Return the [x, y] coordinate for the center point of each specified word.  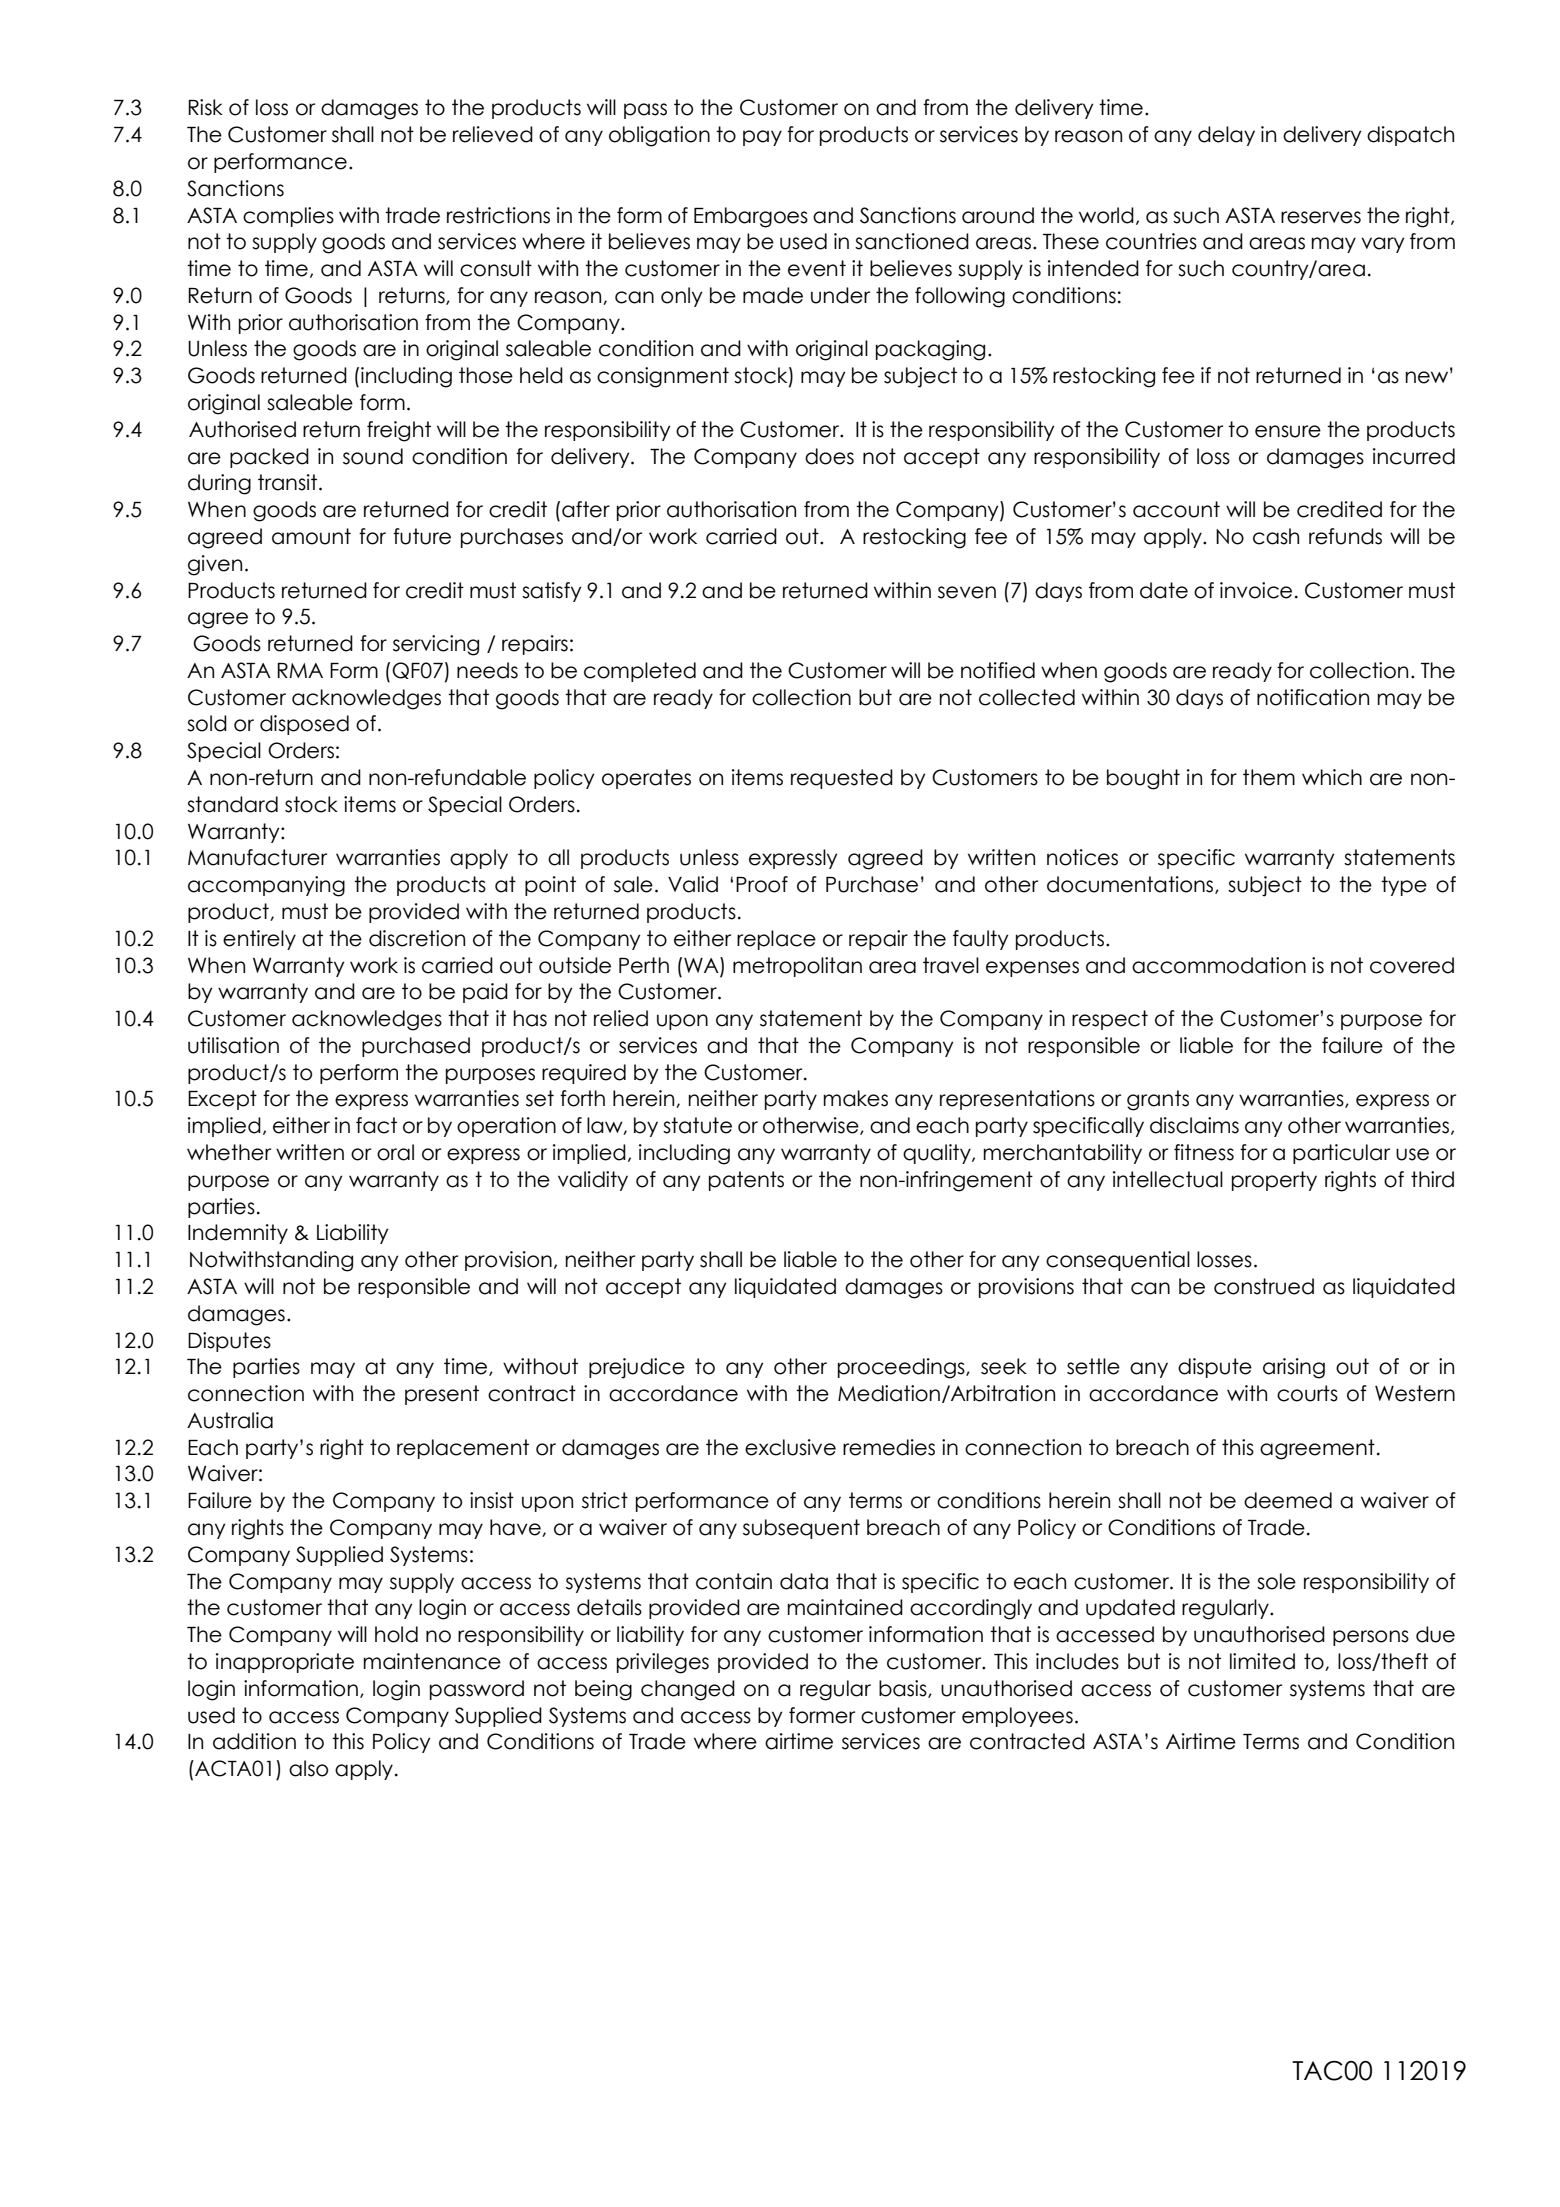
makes [855, 1098]
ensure [1288, 431]
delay [1226, 136]
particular [1341, 1154]
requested [842, 779]
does [829, 456]
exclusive [790, 1447]
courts [1307, 1393]
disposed [304, 725]
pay [762, 138]
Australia [230, 1420]
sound [373, 456]
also [308, 1768]
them [1269, 777]
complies [288, 217]
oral [395, 1152]
